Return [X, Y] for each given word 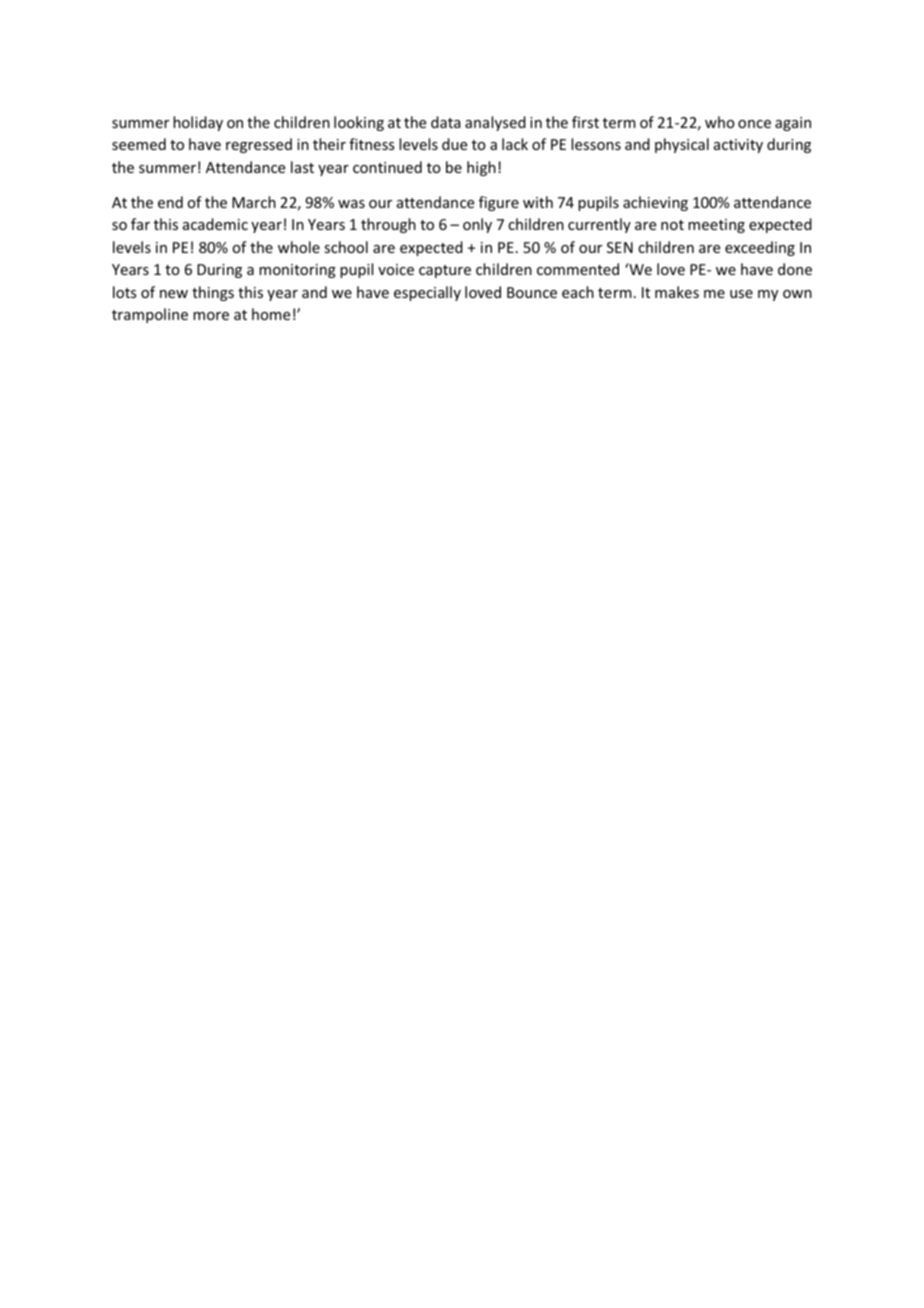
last [302, 167]
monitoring [297, 271]
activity [738, 146]
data [446, 122]
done [795, 269]
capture [445, 271]
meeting [716, 226]
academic [215, 224]
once [754, 124]
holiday [198, 123]
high [481, 168]
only [477, 225]
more [211, 316]
